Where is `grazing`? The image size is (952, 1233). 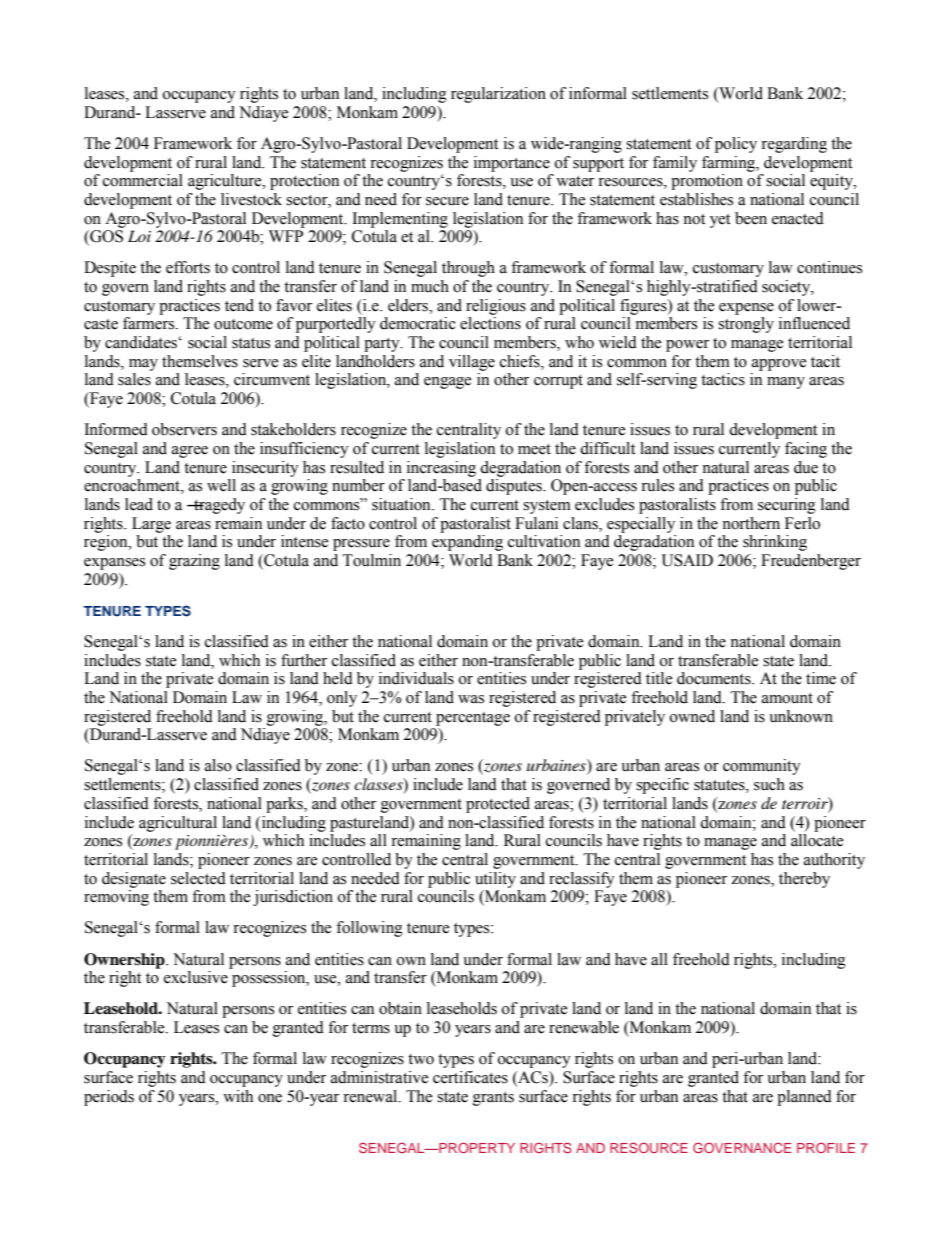 grazing is located at coordinates (194, 562).
